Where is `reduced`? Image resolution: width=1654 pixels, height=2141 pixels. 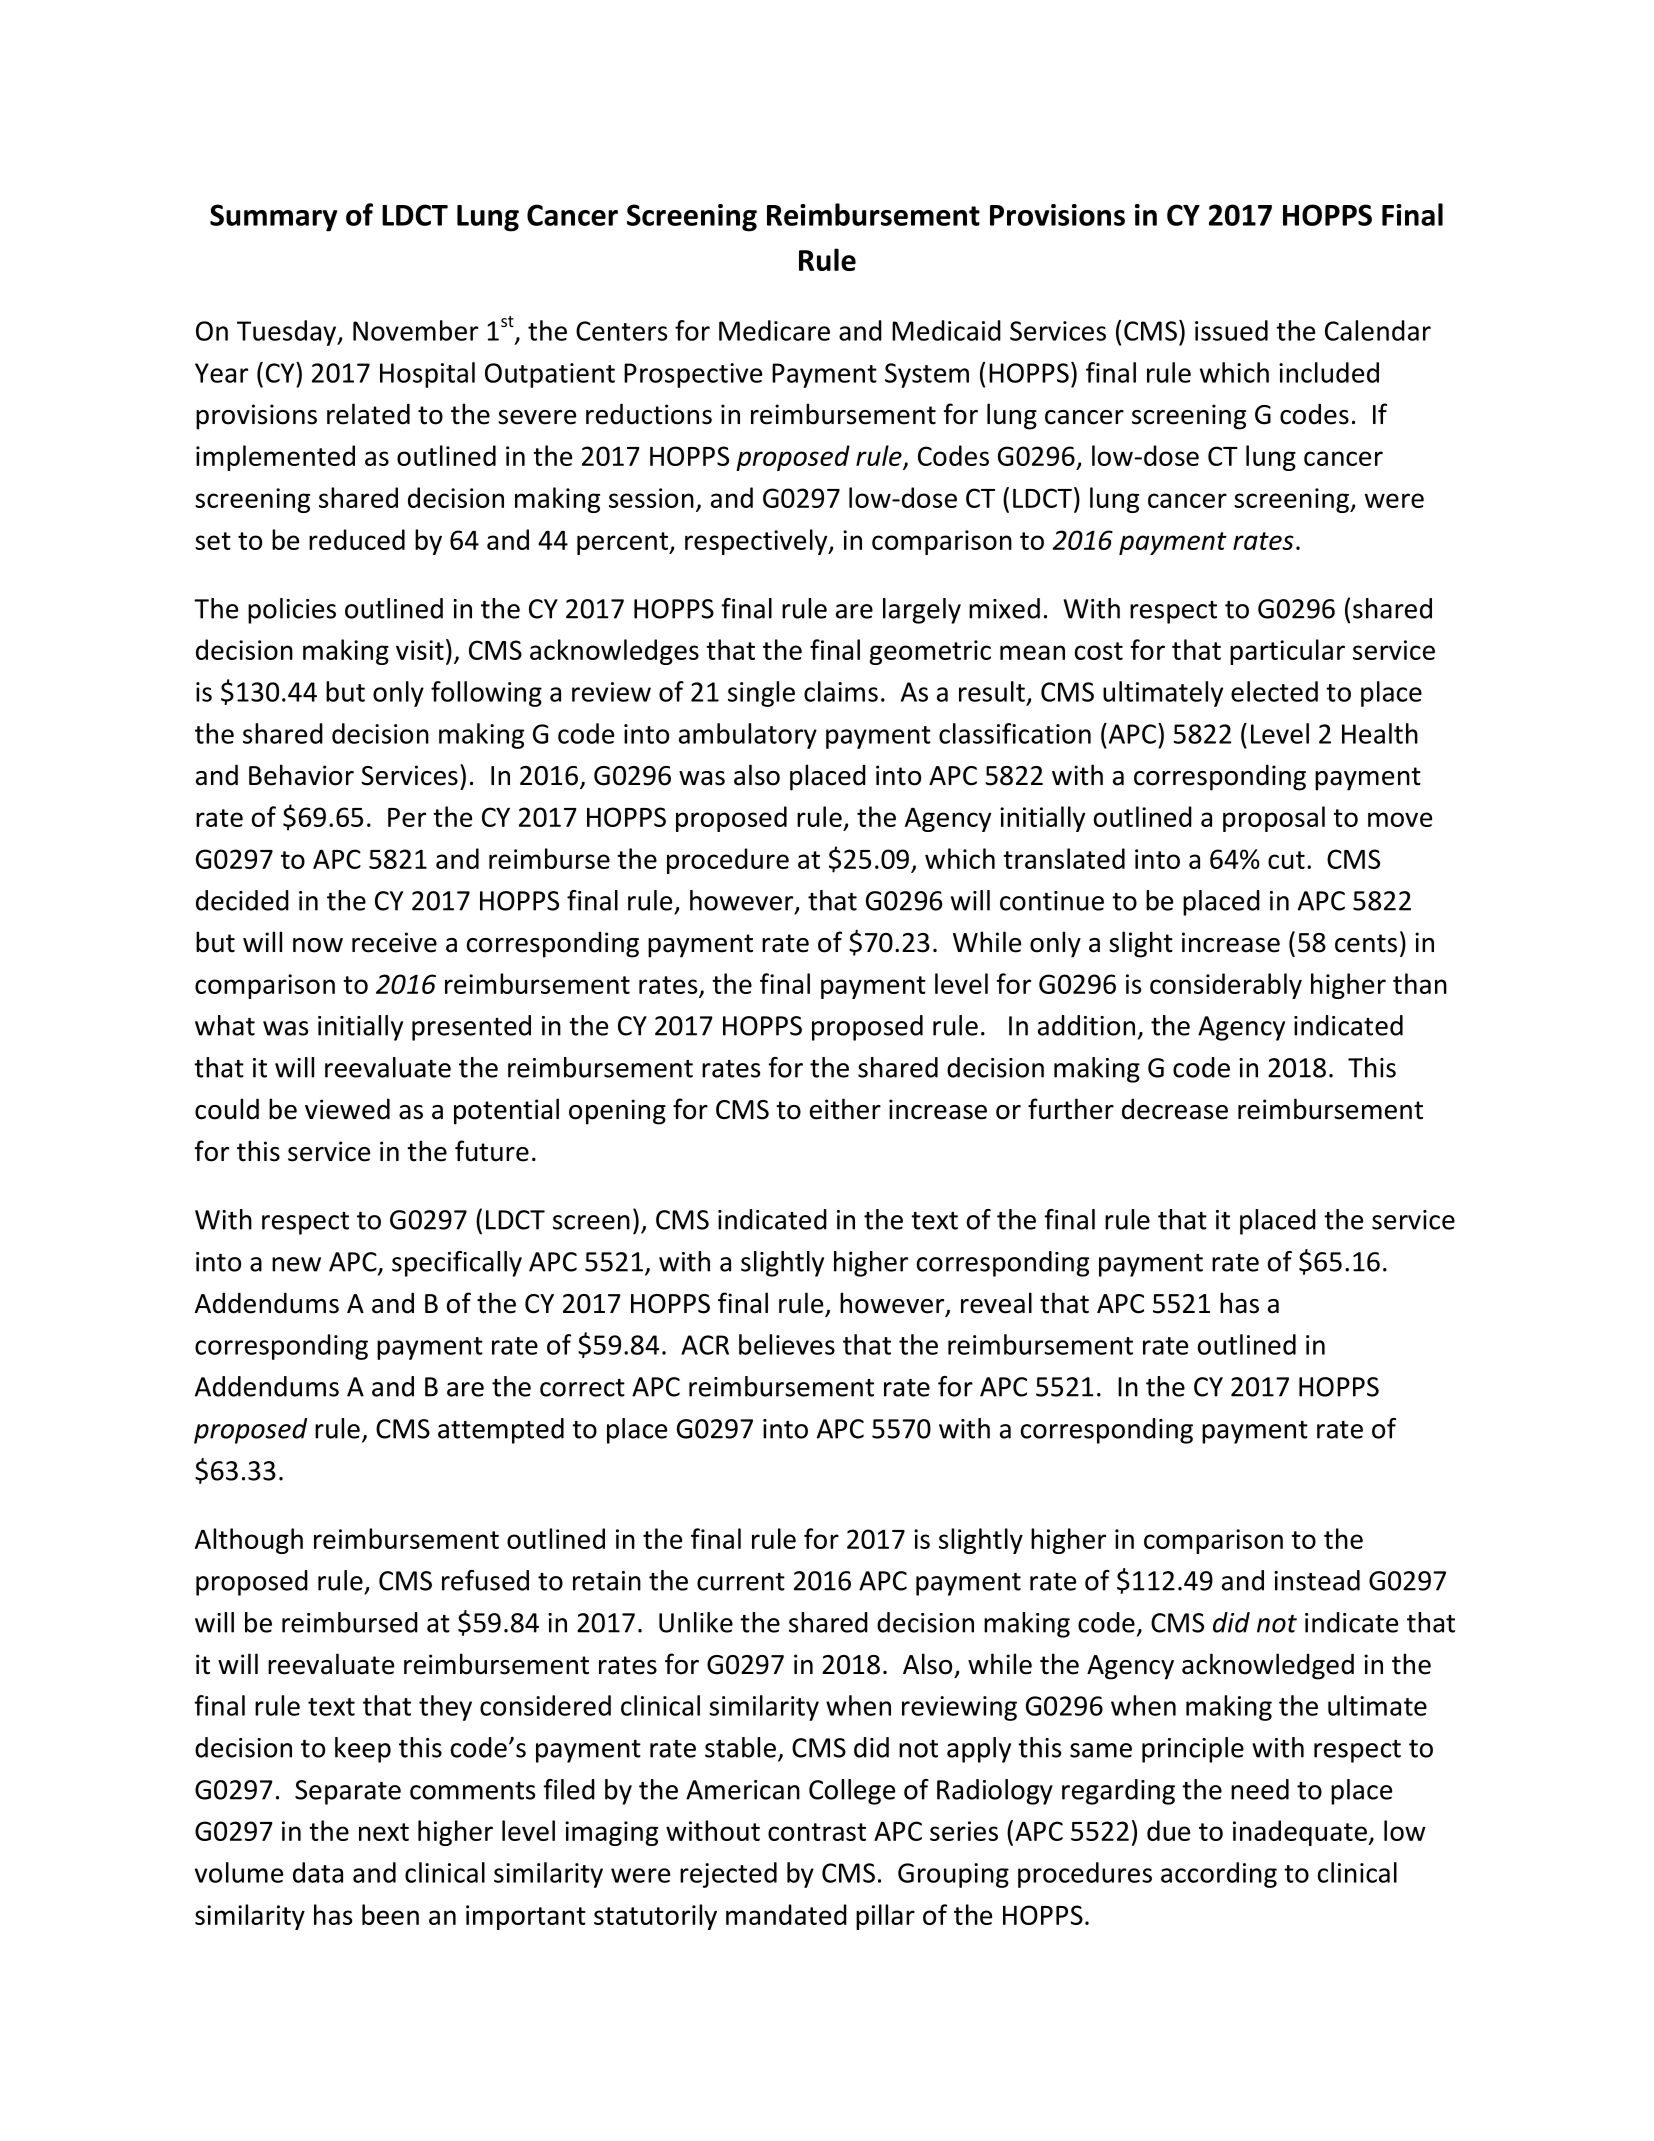 reduced is located at coordinates (357, 539).
